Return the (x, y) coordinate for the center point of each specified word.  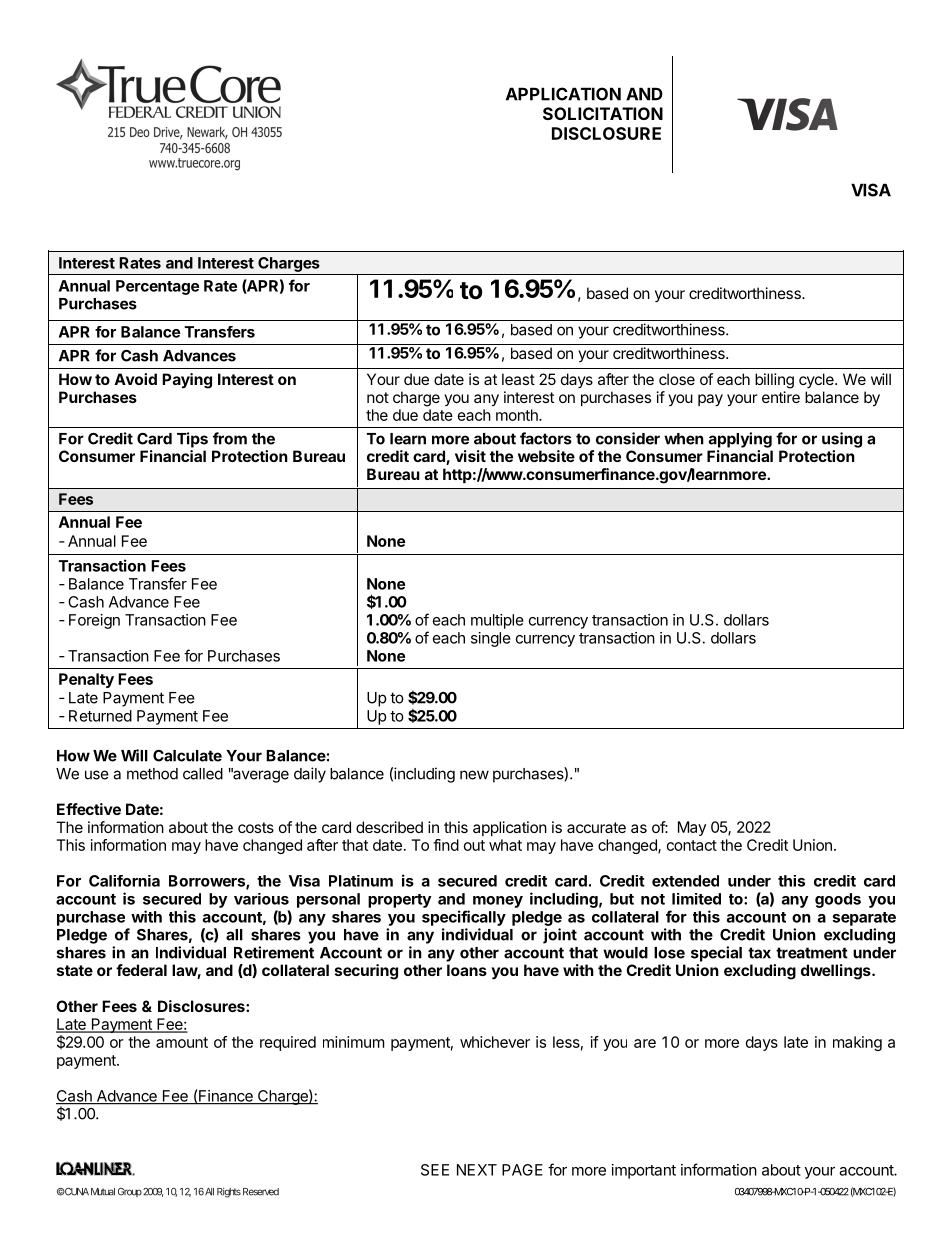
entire (781, 397)
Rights (229, 1193)
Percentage (157, 287)
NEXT (477, 1170)
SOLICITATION (603, 113)
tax (759, 953)
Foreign (94, 621)
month (518, 415)
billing (774, 381)
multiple (497, 621)
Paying (187, 381)
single (491, 639)
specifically (464, 918)
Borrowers (208, 882)
